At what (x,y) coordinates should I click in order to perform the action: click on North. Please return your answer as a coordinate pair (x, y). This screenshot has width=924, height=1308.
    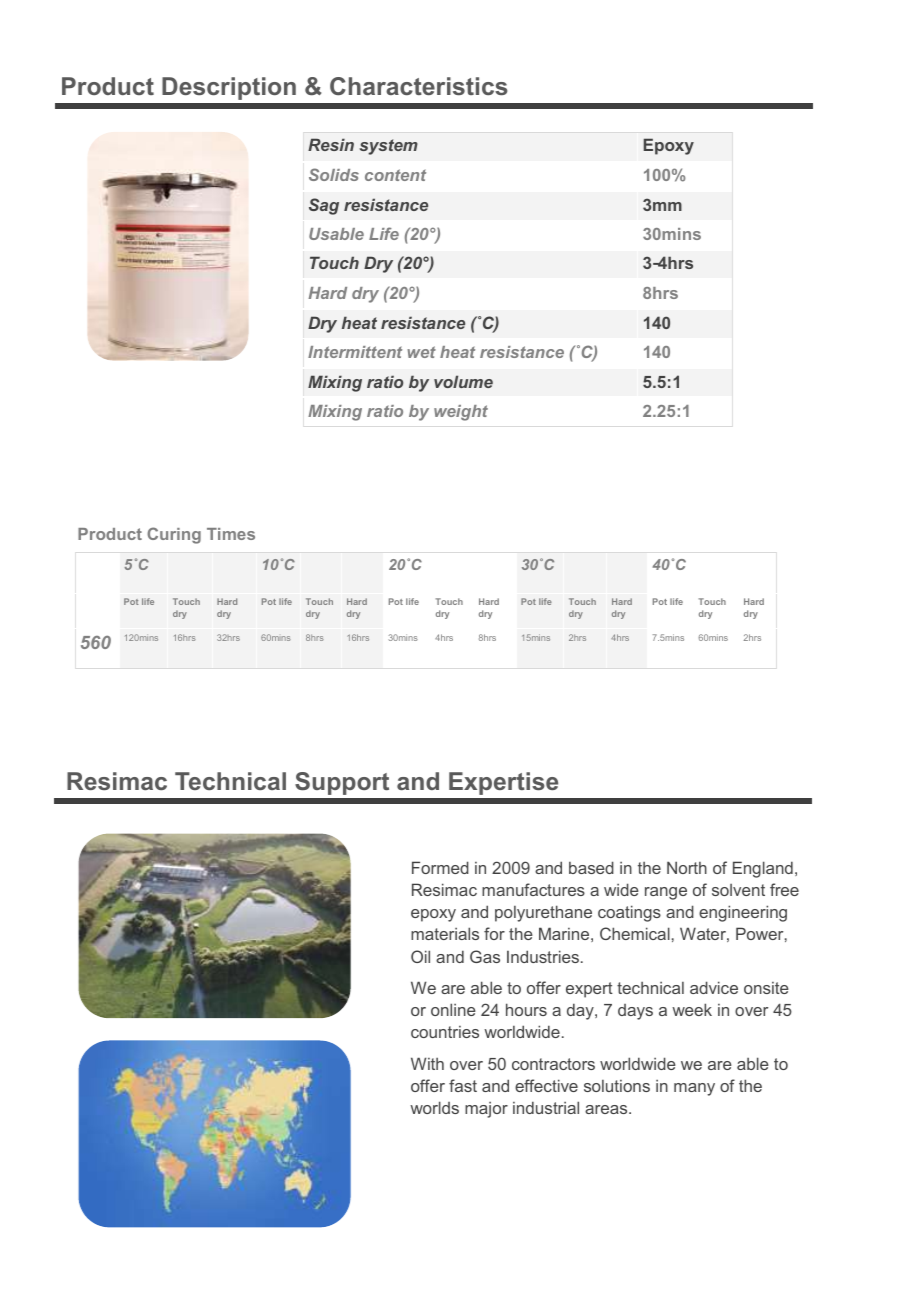
    Looking at the image, I should click on (687, 867).
